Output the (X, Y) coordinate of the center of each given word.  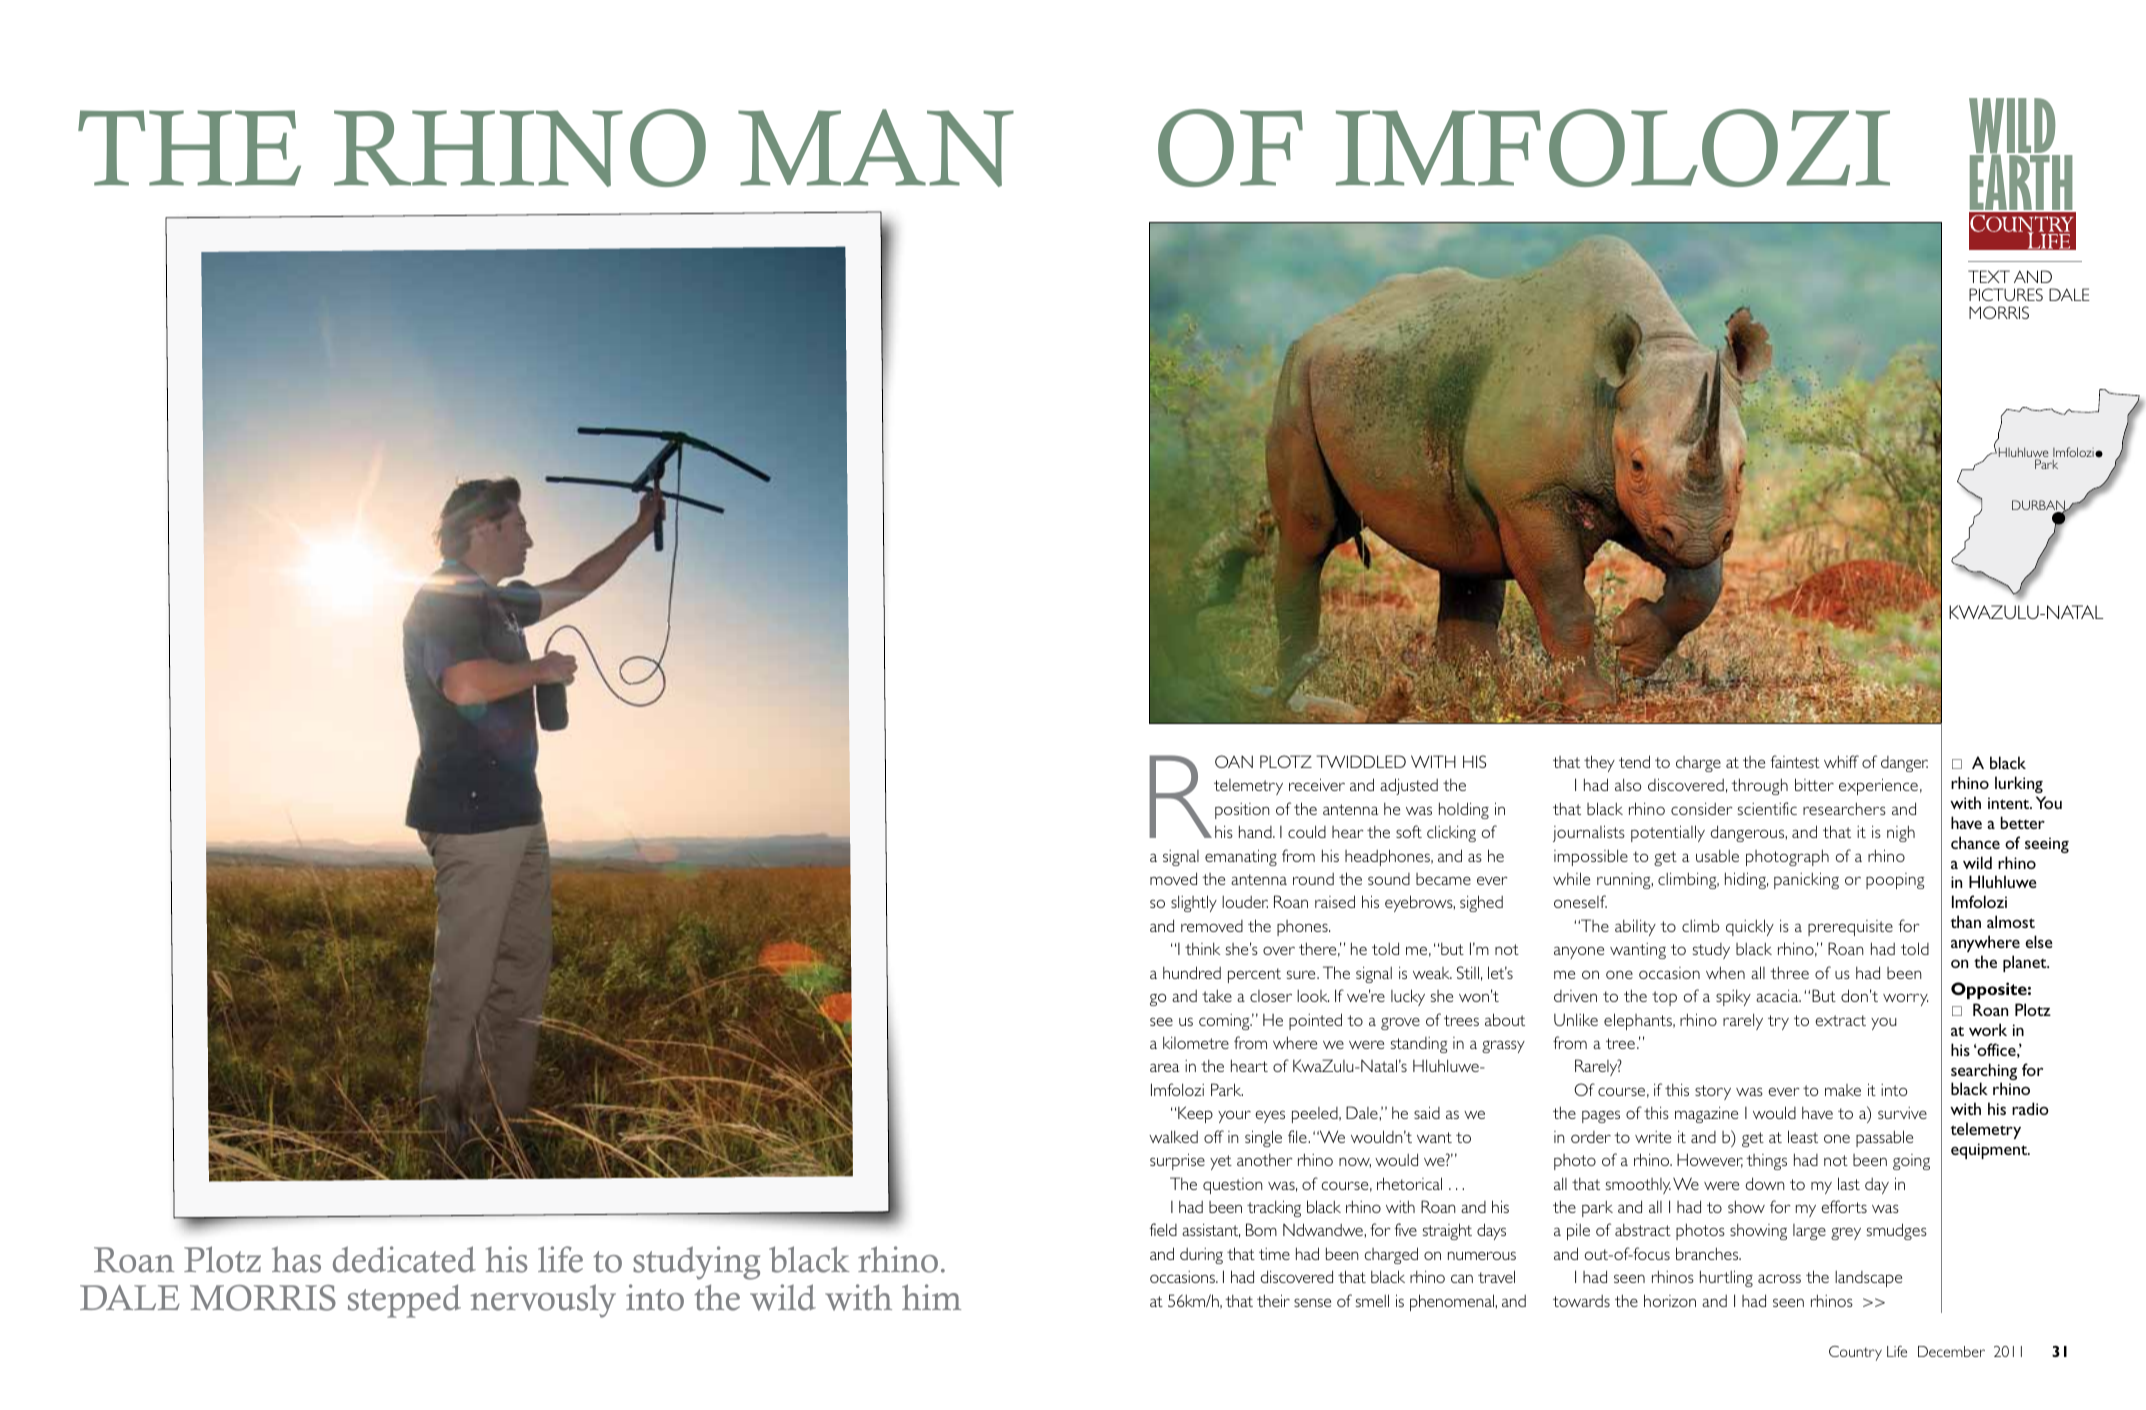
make (1843, 1090)
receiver (1317, 784)
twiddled (1361, 761)
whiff (1841, 761)
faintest (1795, 761)
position (1242, 811)
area (1164, 1067)
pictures (2006, 294)
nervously (543, 1301)
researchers (1844, 808)
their (1273, 1300)
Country (1855, 1353)
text (1989, 276)
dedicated (404, 1259)
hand (1256, 831)
